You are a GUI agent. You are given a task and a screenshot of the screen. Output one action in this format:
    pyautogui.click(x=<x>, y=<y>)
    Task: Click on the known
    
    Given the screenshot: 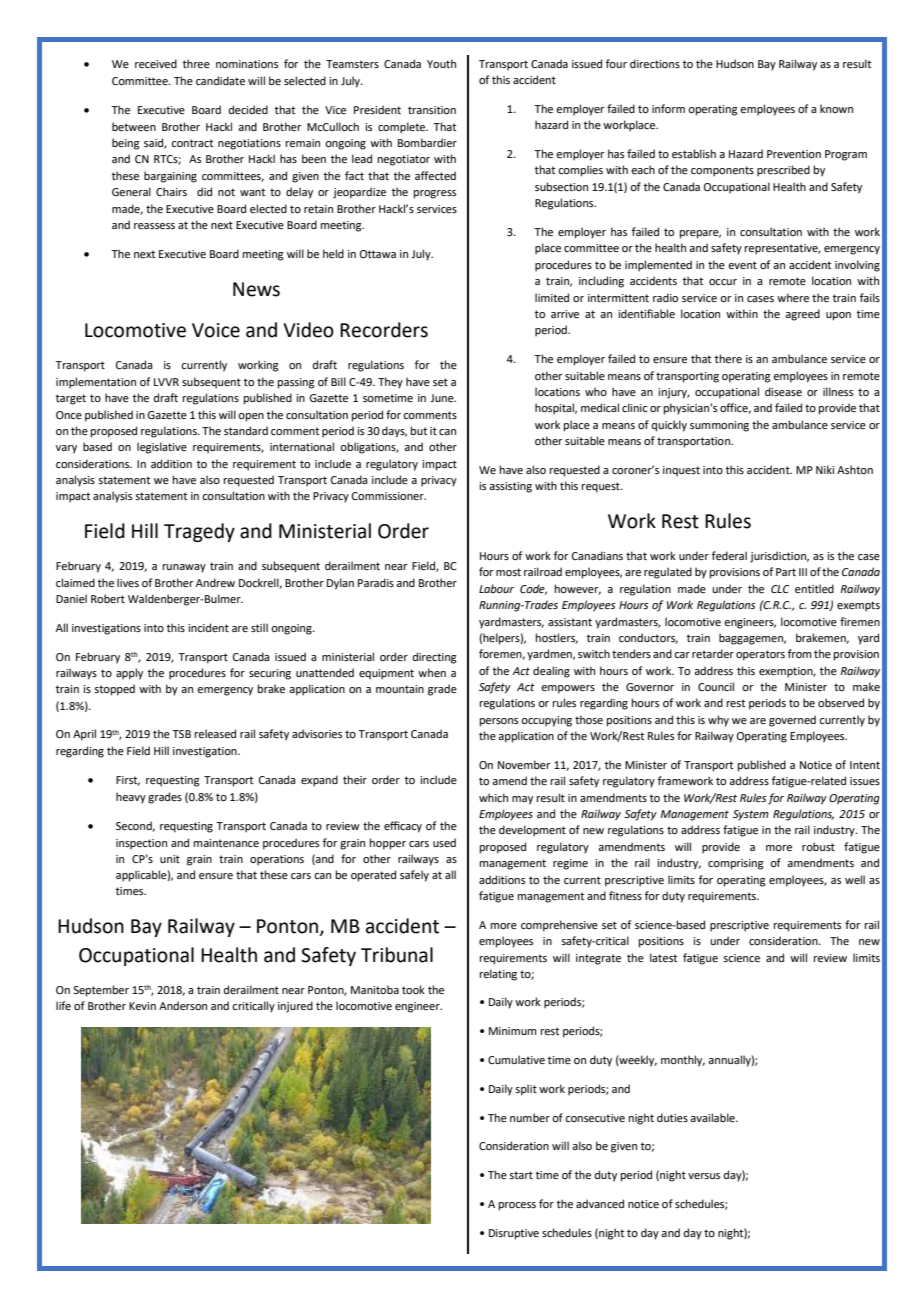 What is the action you would take?
    pyautogui.click(x=836, y=108)
